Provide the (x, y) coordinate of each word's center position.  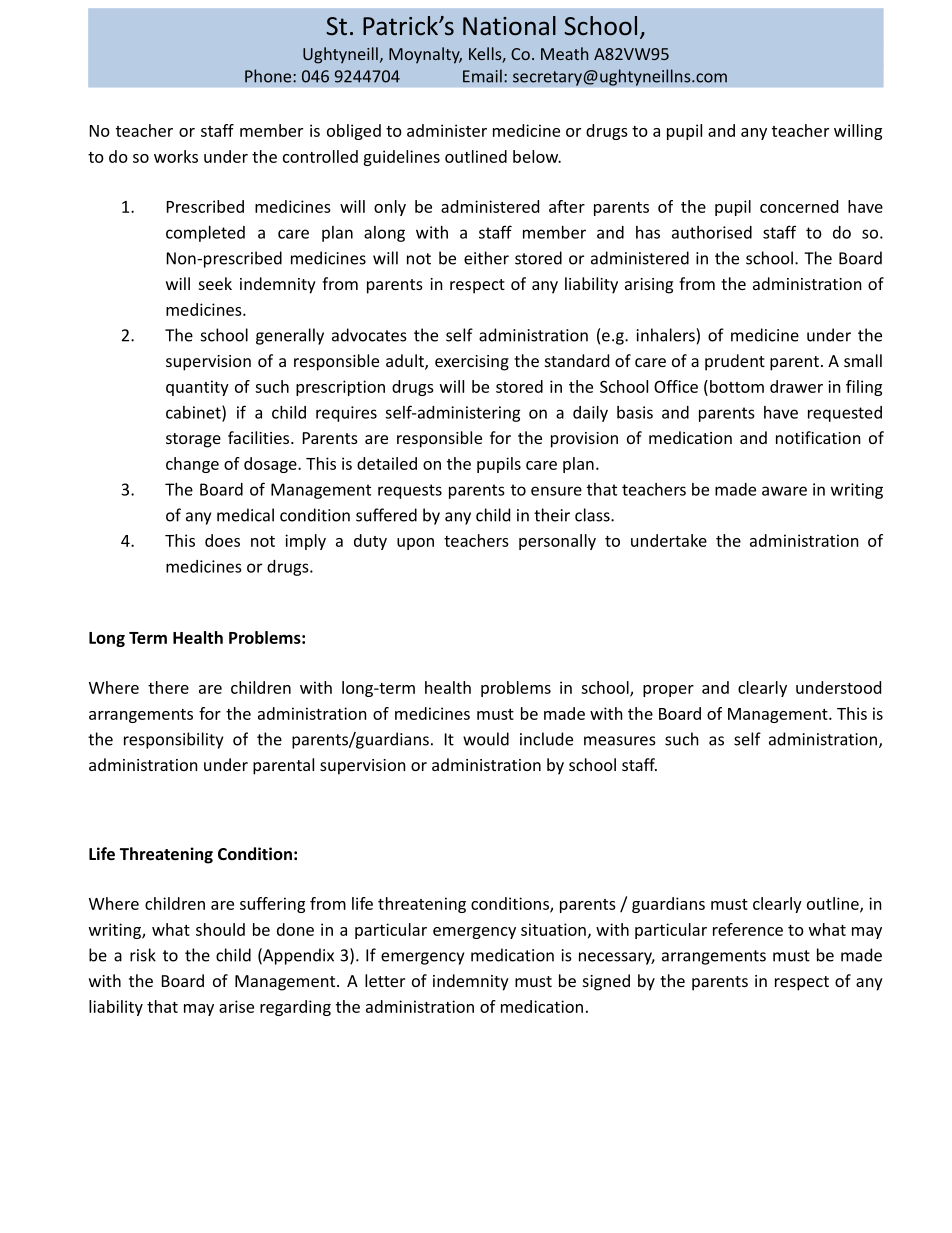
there (168, 687)
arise (236, 1006)
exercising (472, 363)
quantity (197, 388)
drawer (796, 386)
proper (668, 691)
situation (553, 929)
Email (482, 76)
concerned (799, 206)
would (486, 739)
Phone (269, 76)
